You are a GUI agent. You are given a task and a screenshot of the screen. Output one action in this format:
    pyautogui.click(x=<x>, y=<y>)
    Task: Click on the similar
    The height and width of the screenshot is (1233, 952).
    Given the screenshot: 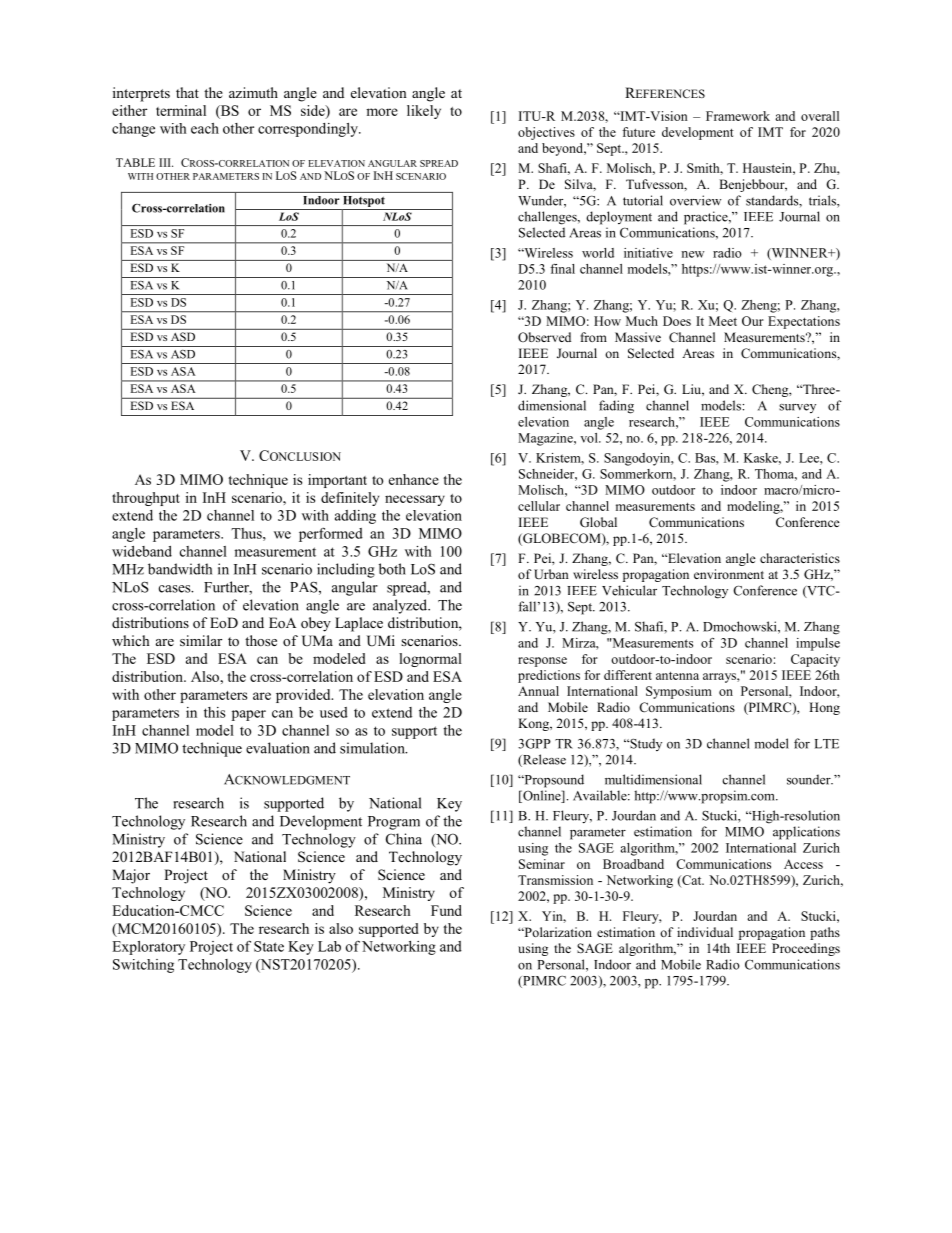 What is the action you would take?
    pyautogui.click(x=201, y=640)
